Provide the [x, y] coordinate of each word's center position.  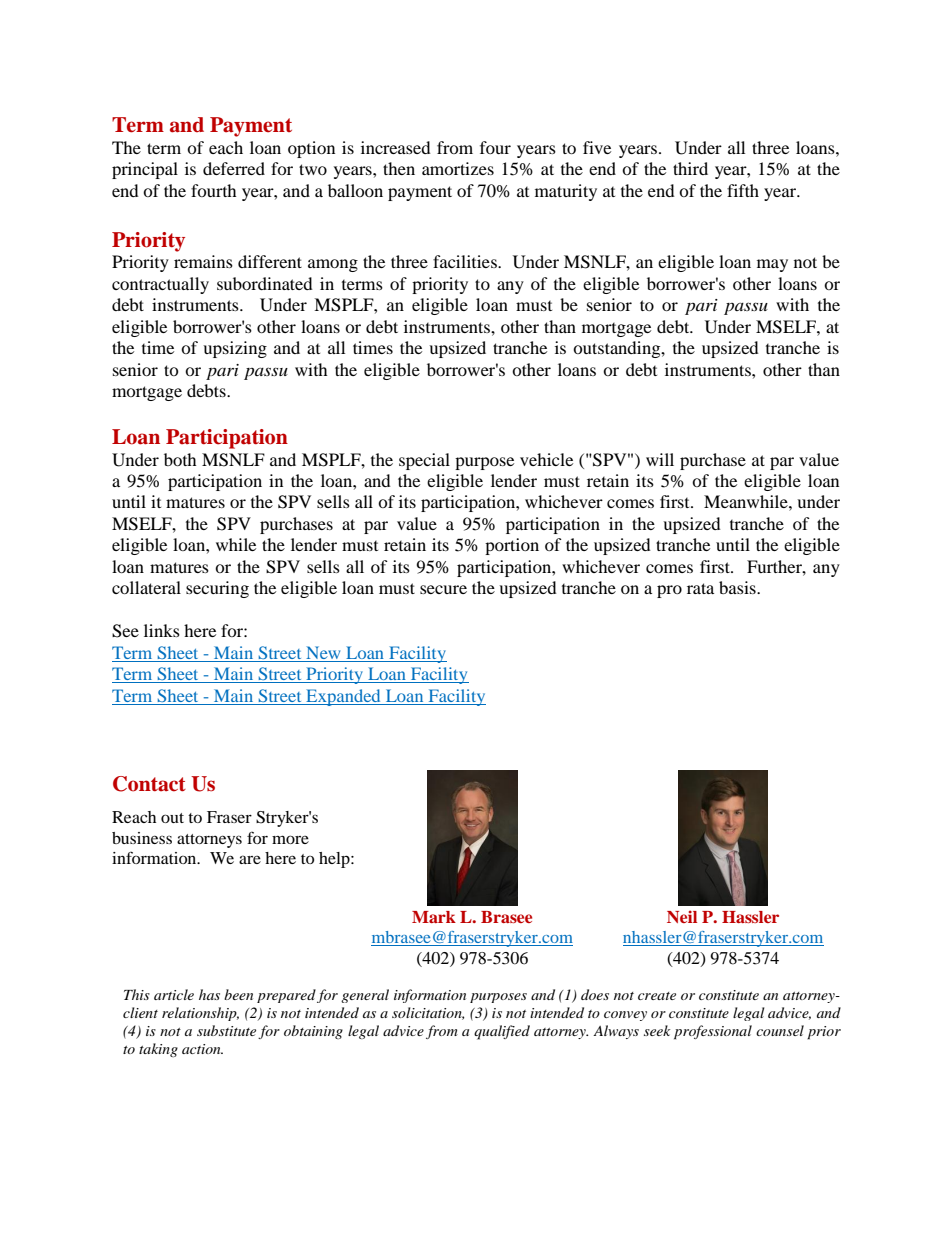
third [690, 168]
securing [217, 589]
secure [443, 589]
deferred [234, 168]
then [399, 168]
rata [700, 588]
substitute [226, 1030]
